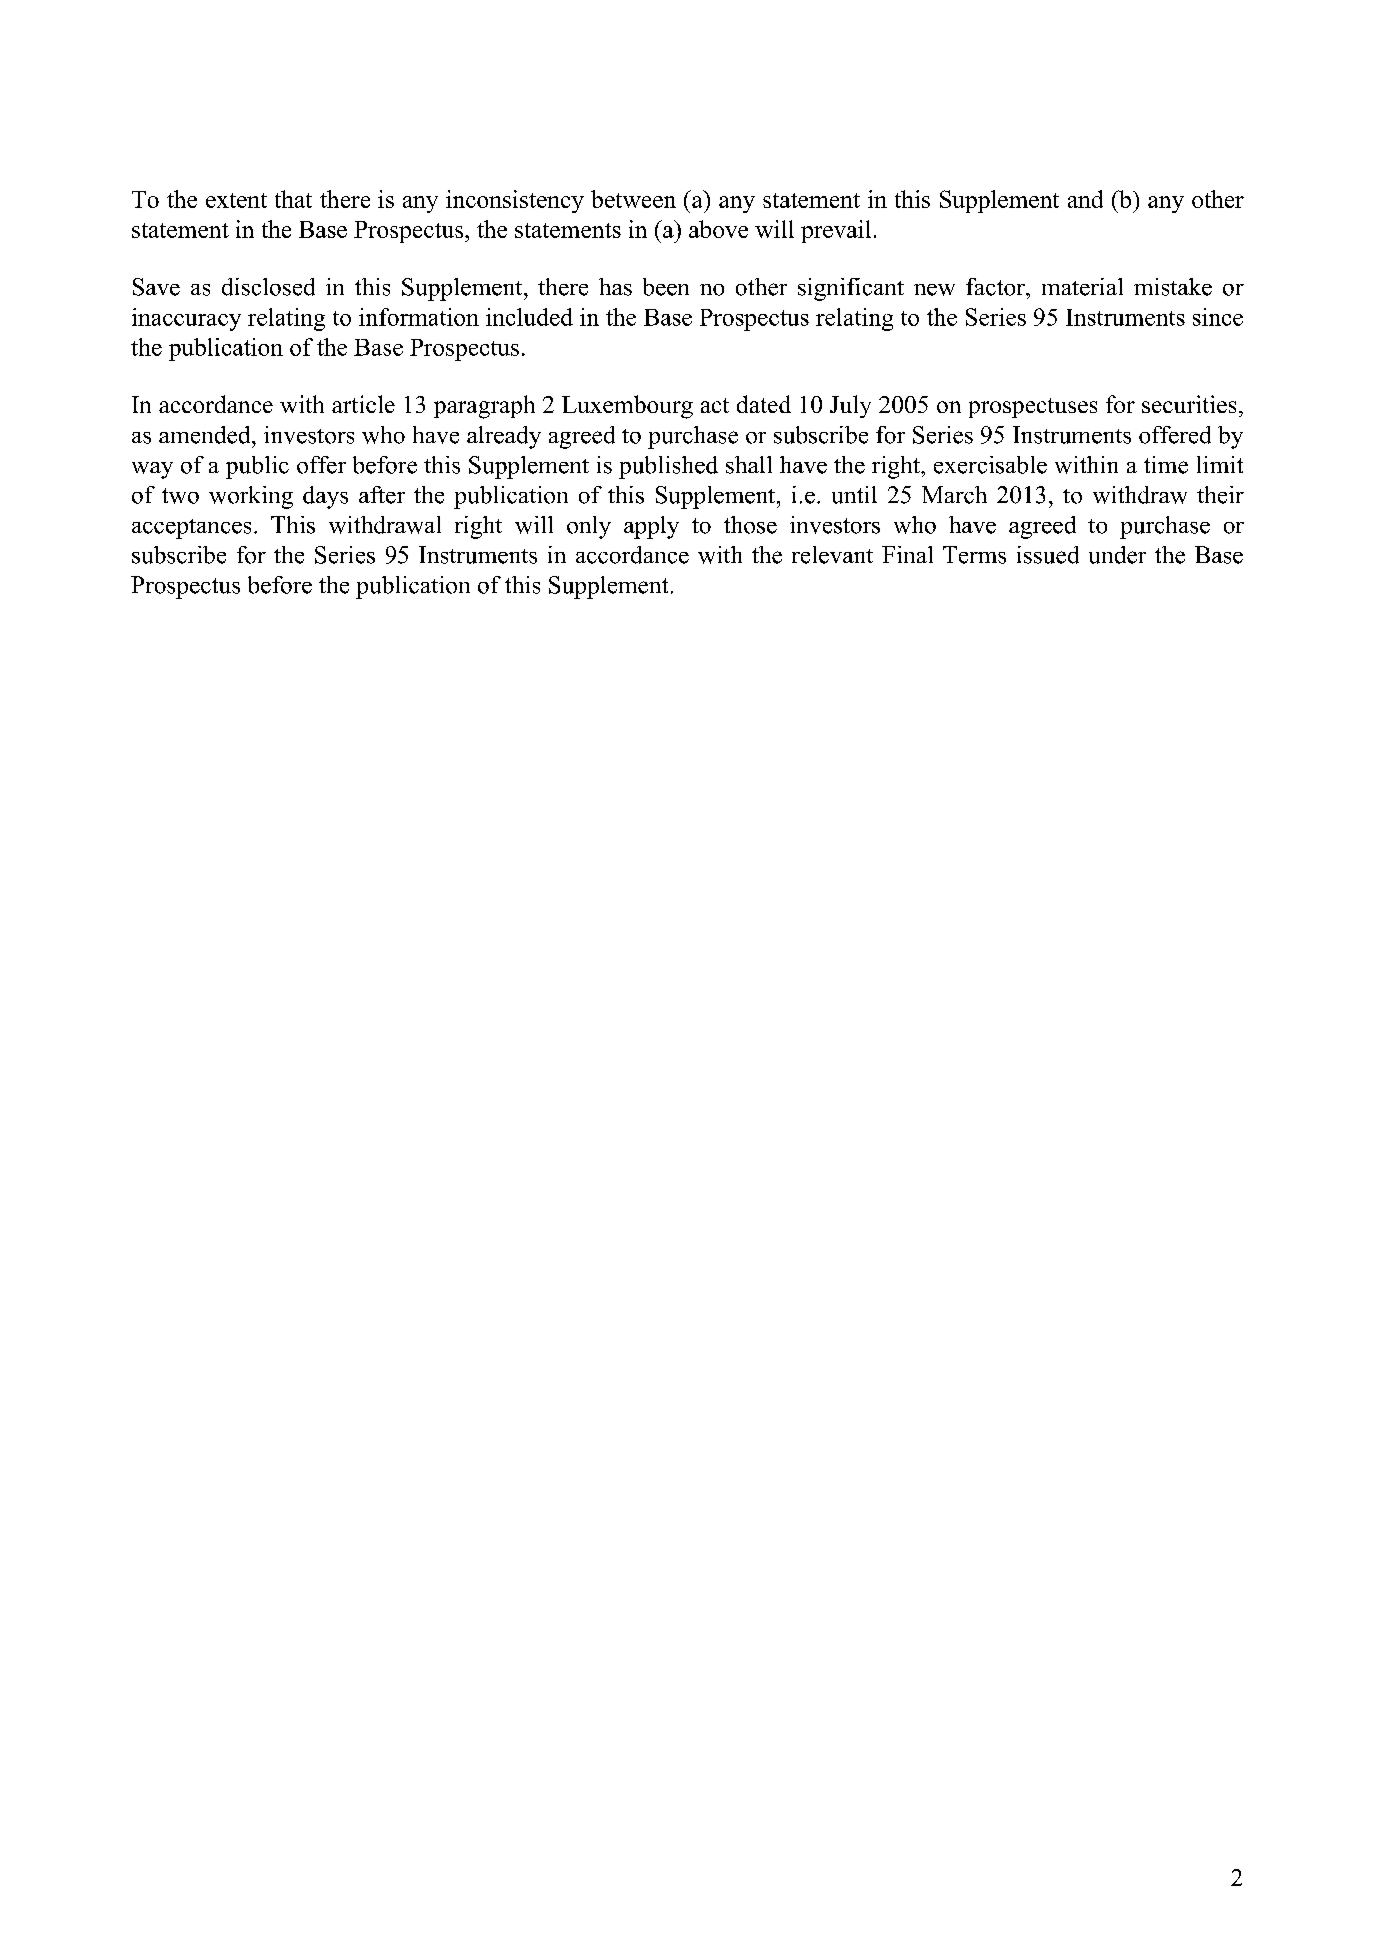  I want to click on between, so click(633, 199).
